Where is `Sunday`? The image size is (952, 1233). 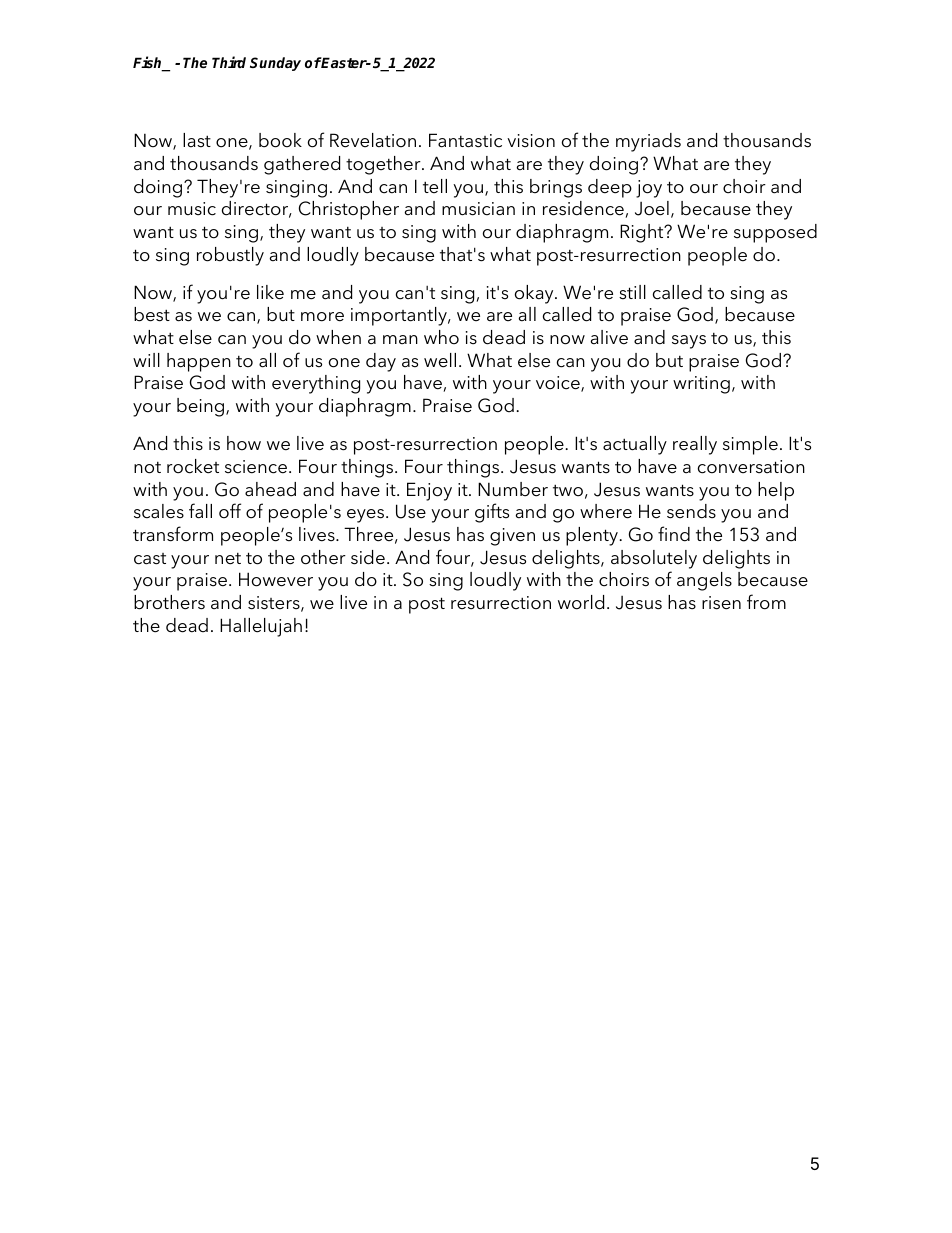 Sunday is located at coordinates (275, 64).
